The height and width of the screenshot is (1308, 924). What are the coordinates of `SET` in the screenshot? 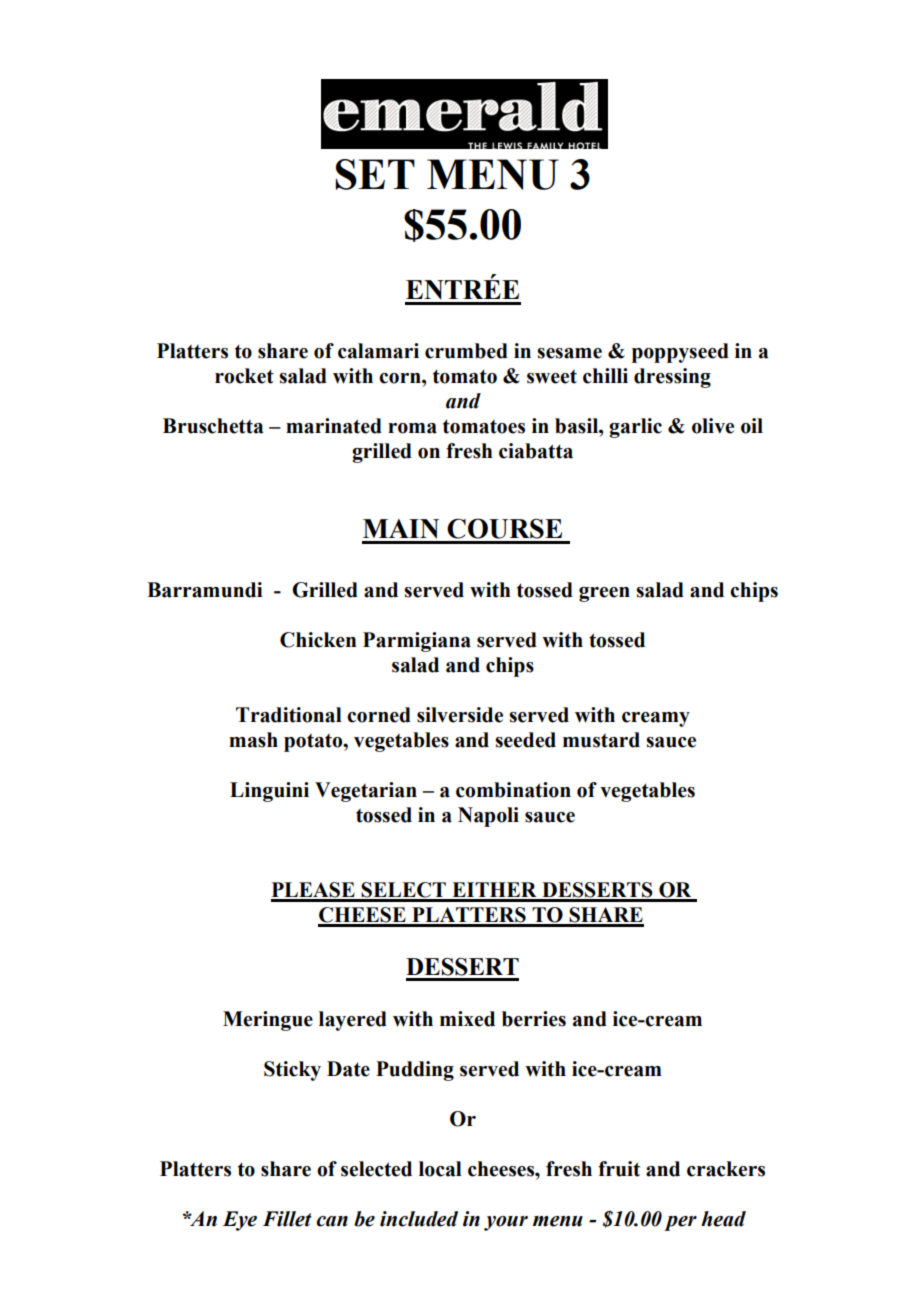 It's located at (375, 174).
